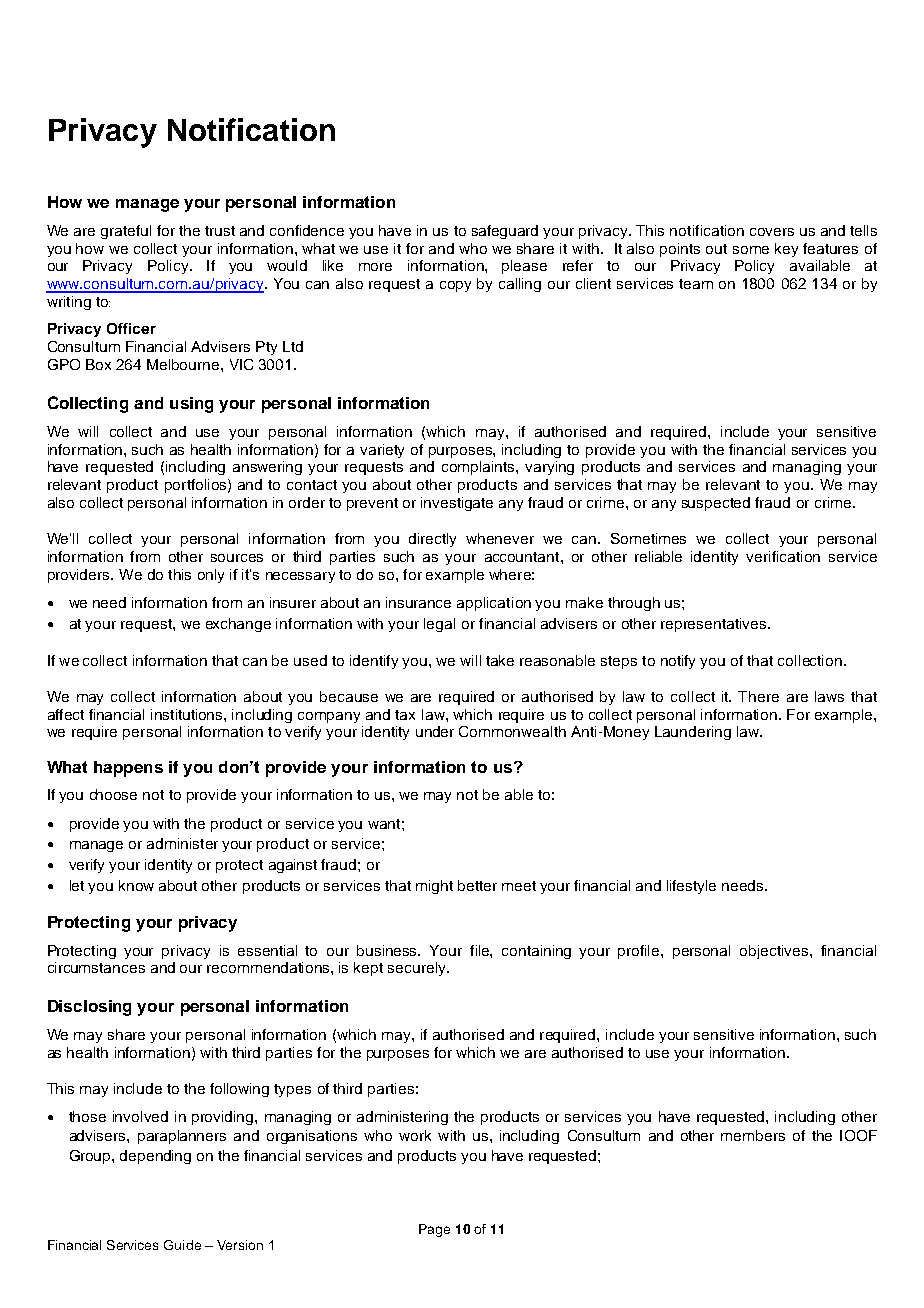 The width and height of the document is (924, 1308). I want to click on objectives, so click(774, 952).
